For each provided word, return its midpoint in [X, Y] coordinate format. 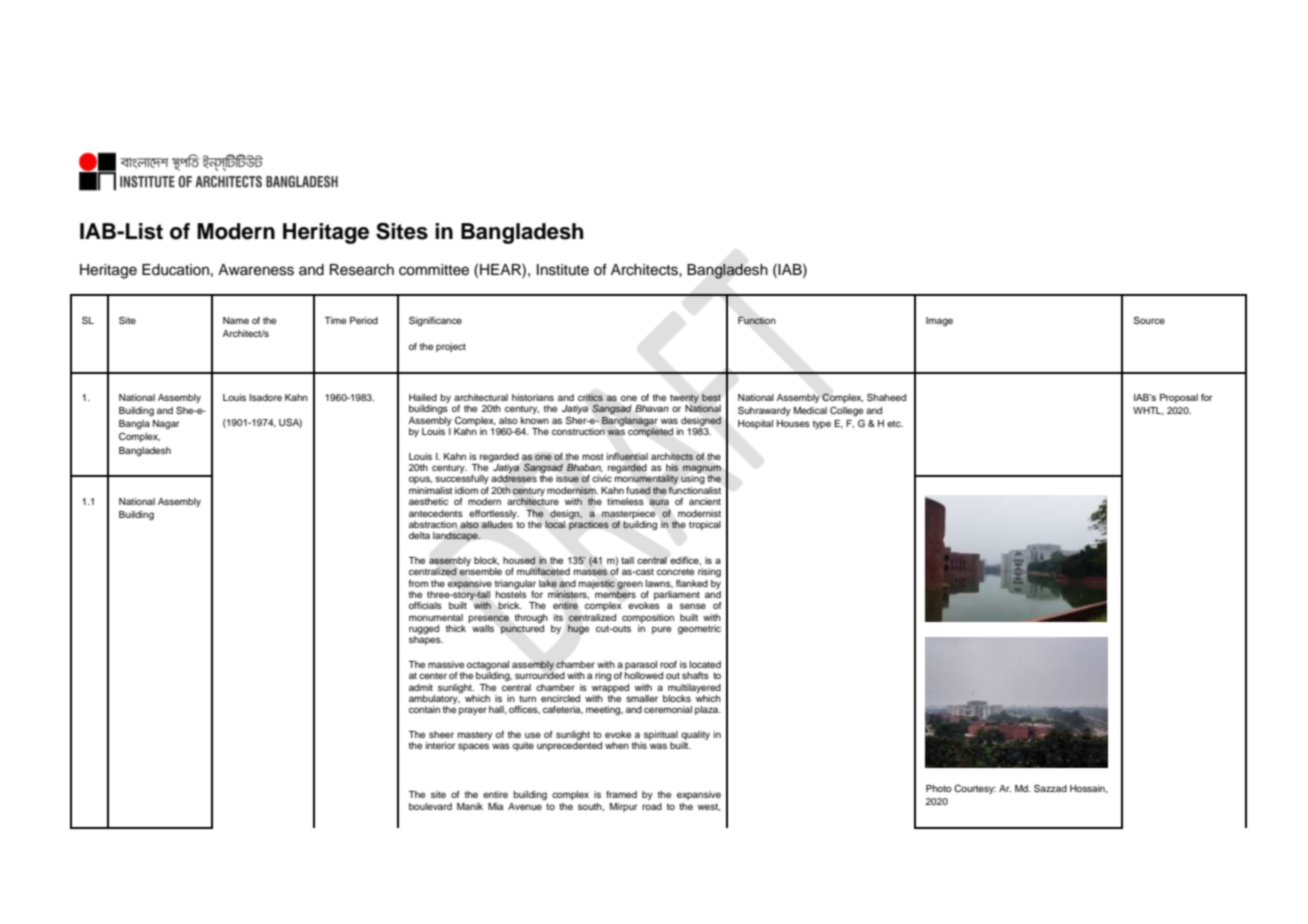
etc [895, 424]
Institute [563, 270]
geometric [699, 629]
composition [648, 618]
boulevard [430, 806]
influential [627, 457]
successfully [462, 479]
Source [1149, 320]
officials [425, 605]
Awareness [256, 270]
